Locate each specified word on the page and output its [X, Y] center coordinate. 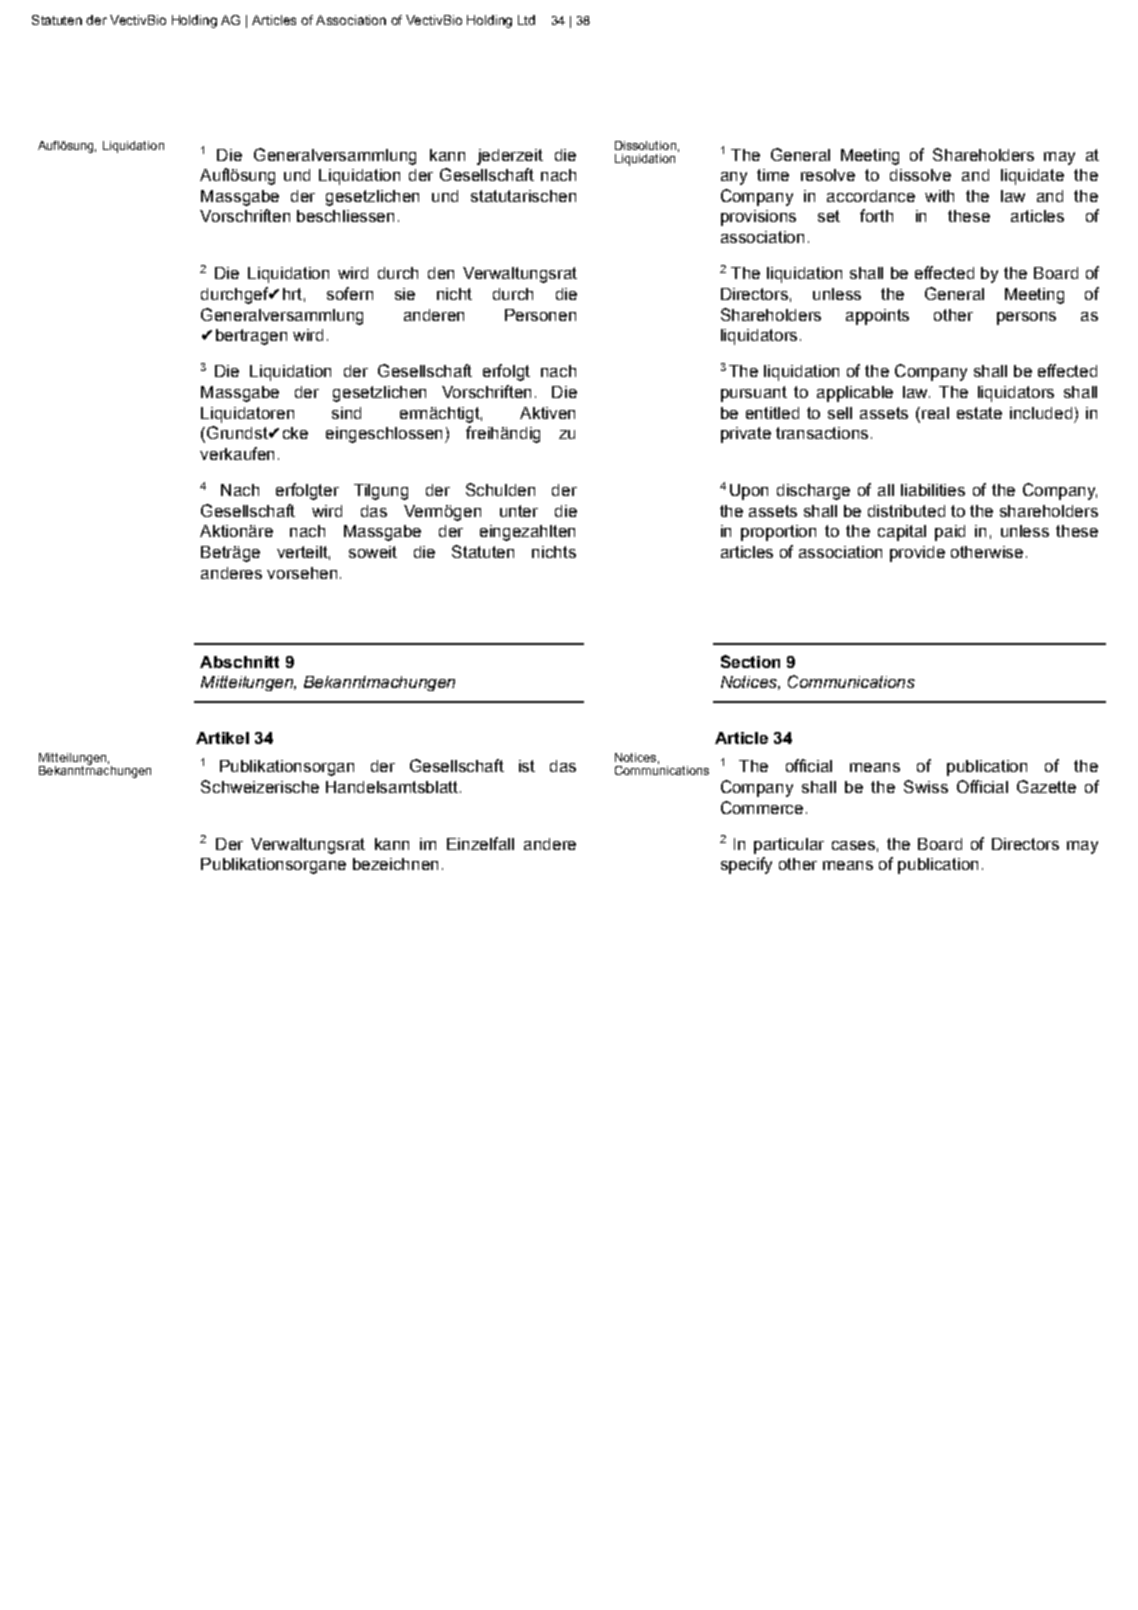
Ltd [526, 20]
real [935, 413]
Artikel [222, 738]
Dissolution [645, 145]
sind [346, 413]
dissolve [920, 175]
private [746, 435]
